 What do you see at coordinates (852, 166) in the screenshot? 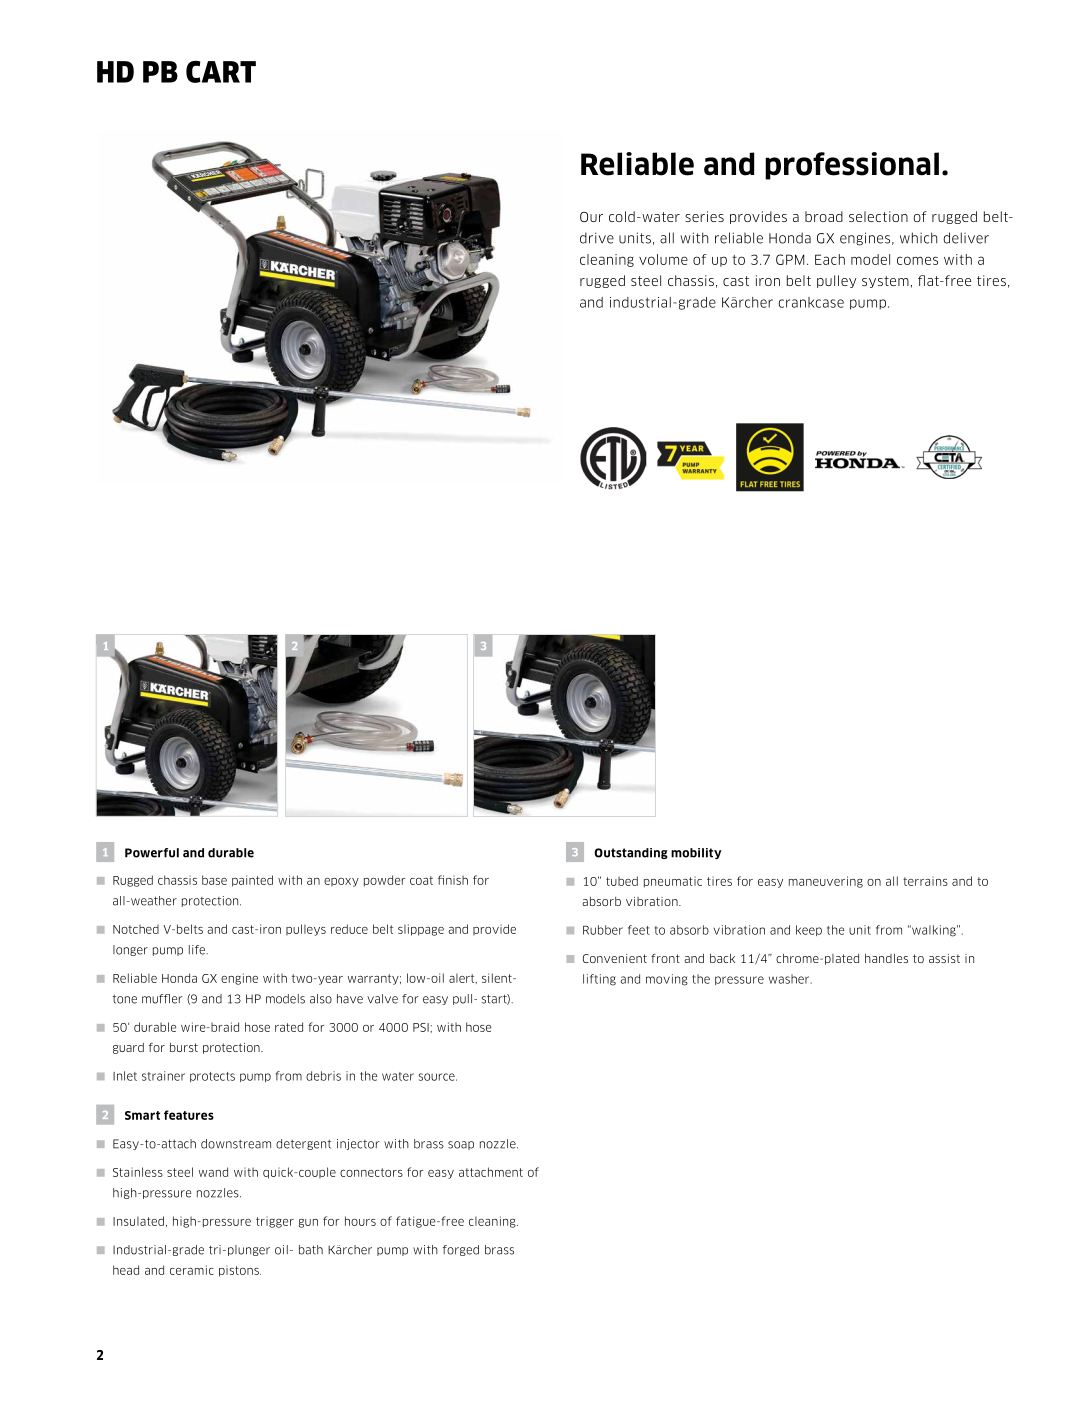
I see `professional` at bounding box center [852, 166].
